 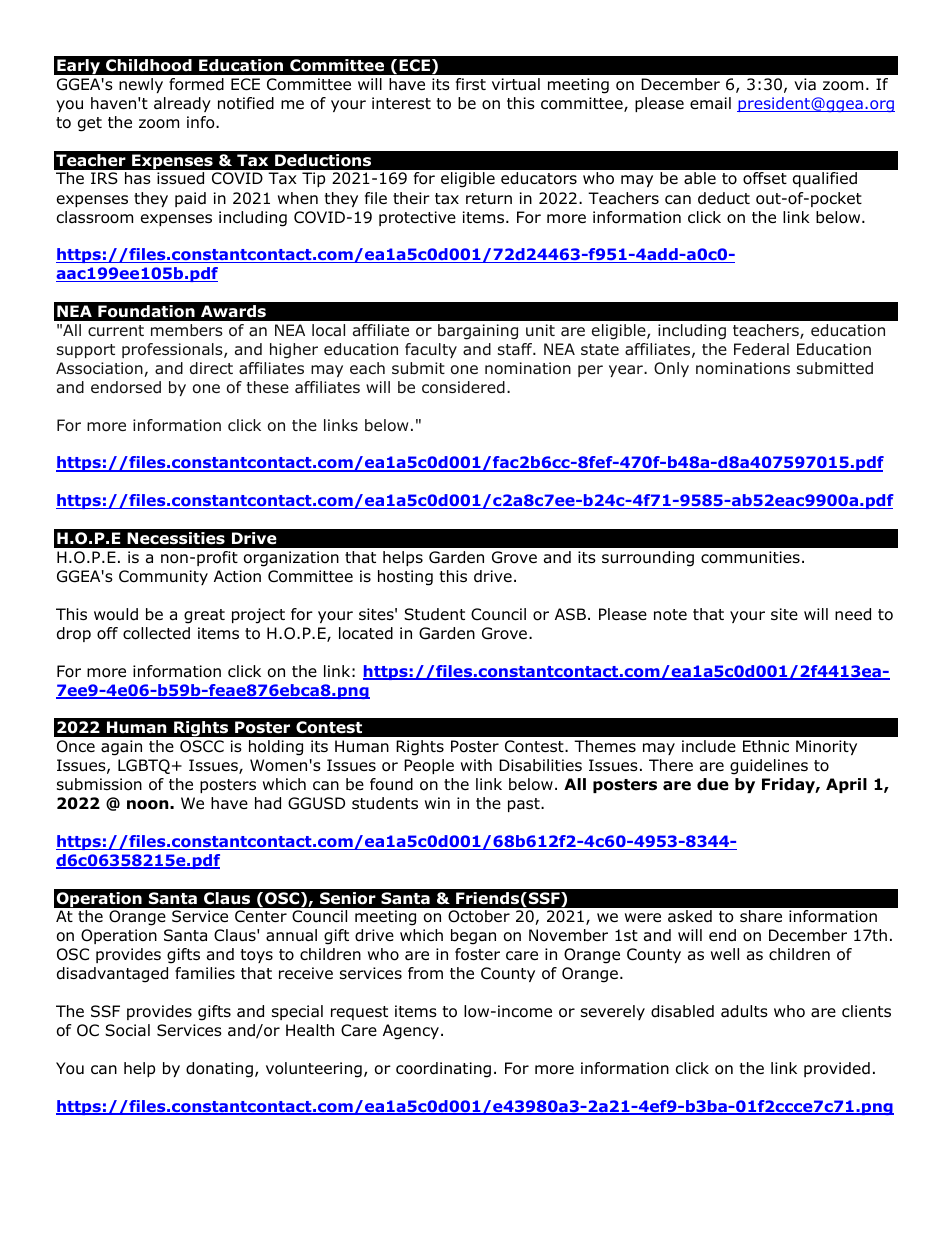 I want to click on Social, so click(x=127, y=1030).
